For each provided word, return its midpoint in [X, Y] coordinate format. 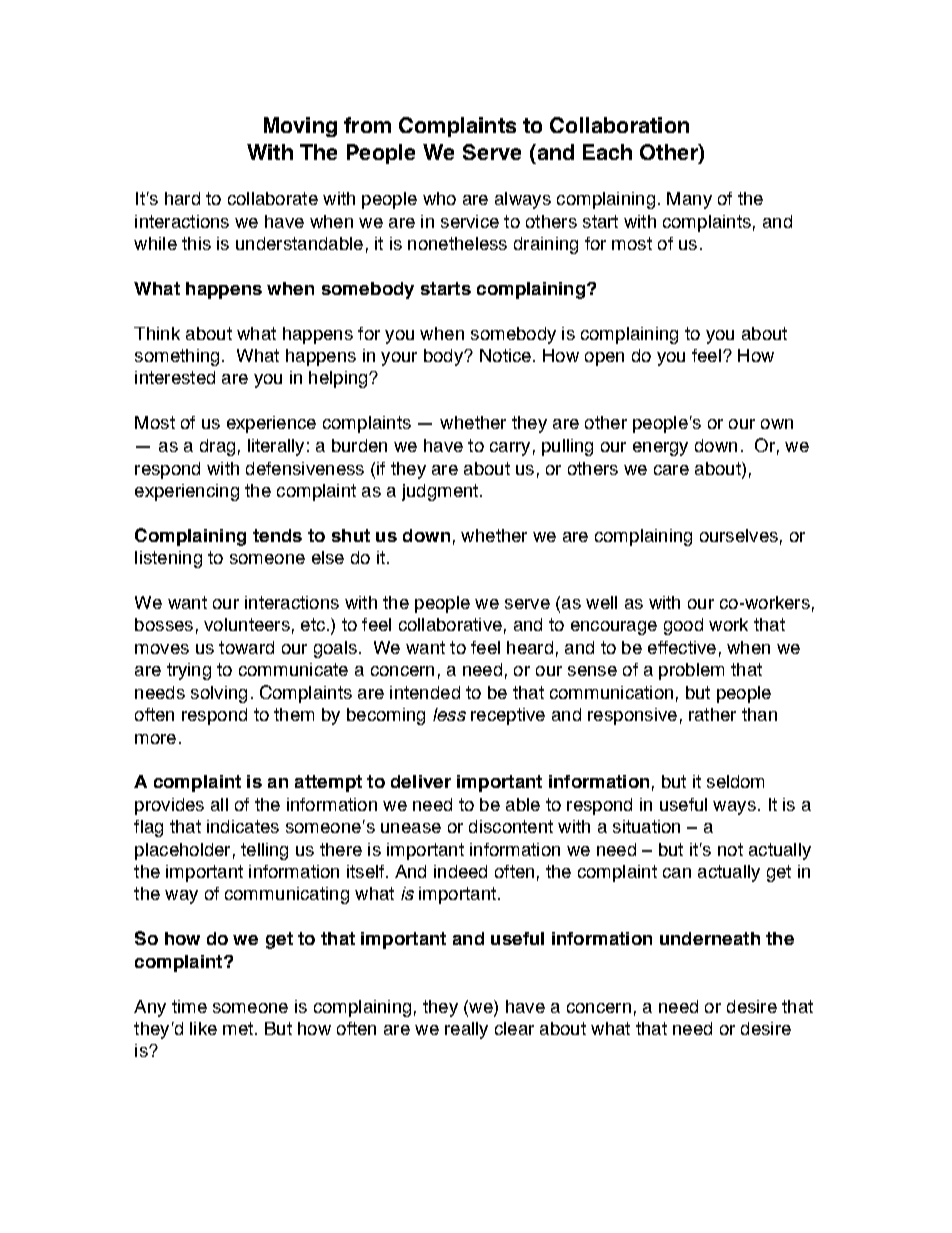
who [439, 198]
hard [182, 198]
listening [168, 559]
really [466, 1030]
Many [689, 200]
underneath [710, 938]
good [683, 626]
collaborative [450, 624]
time [189, 1006]
